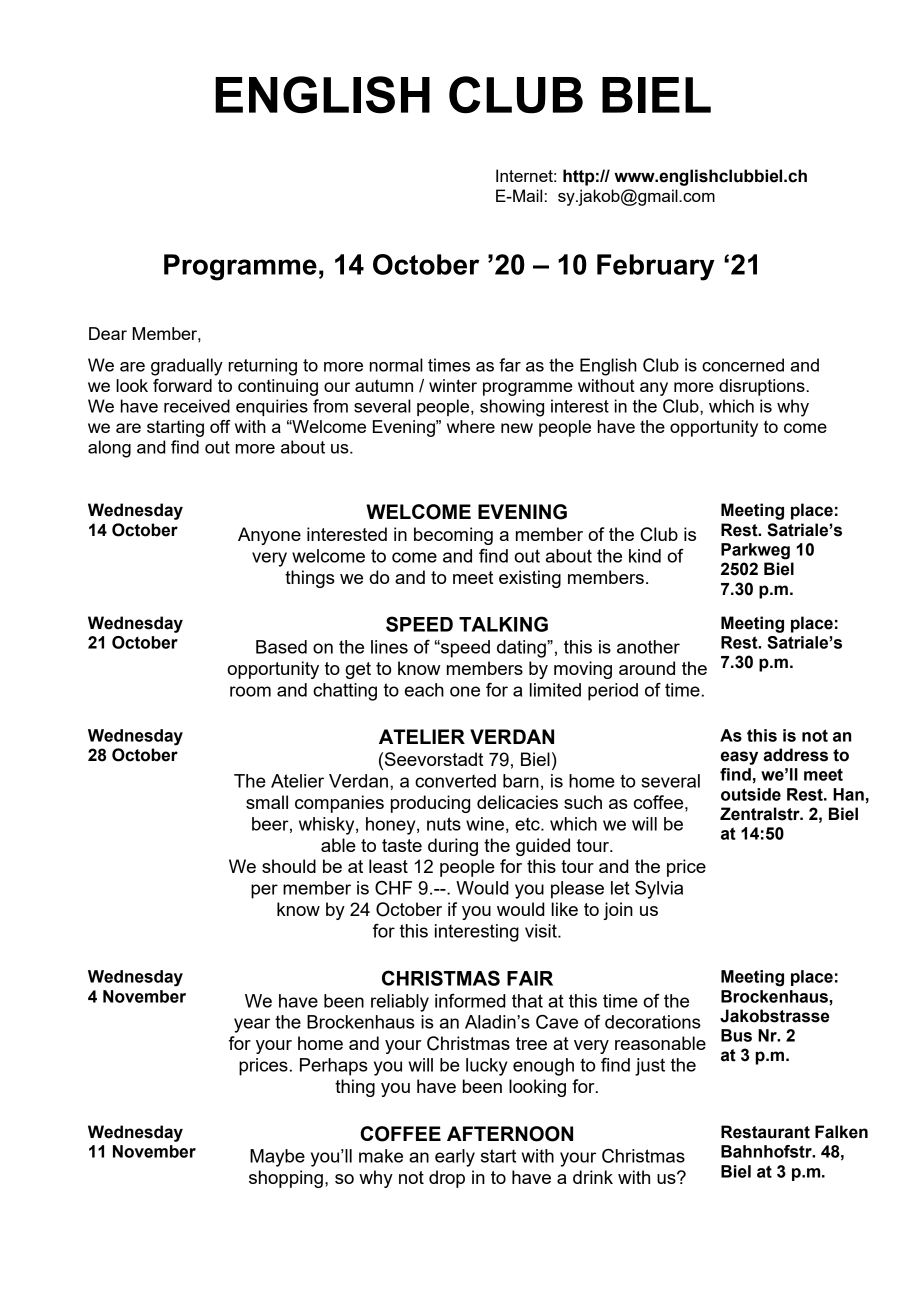 The width and height of the document is (924, 1308). Describe the element at coordinates (108, 333) in the document. I see `Dear` at that location.
